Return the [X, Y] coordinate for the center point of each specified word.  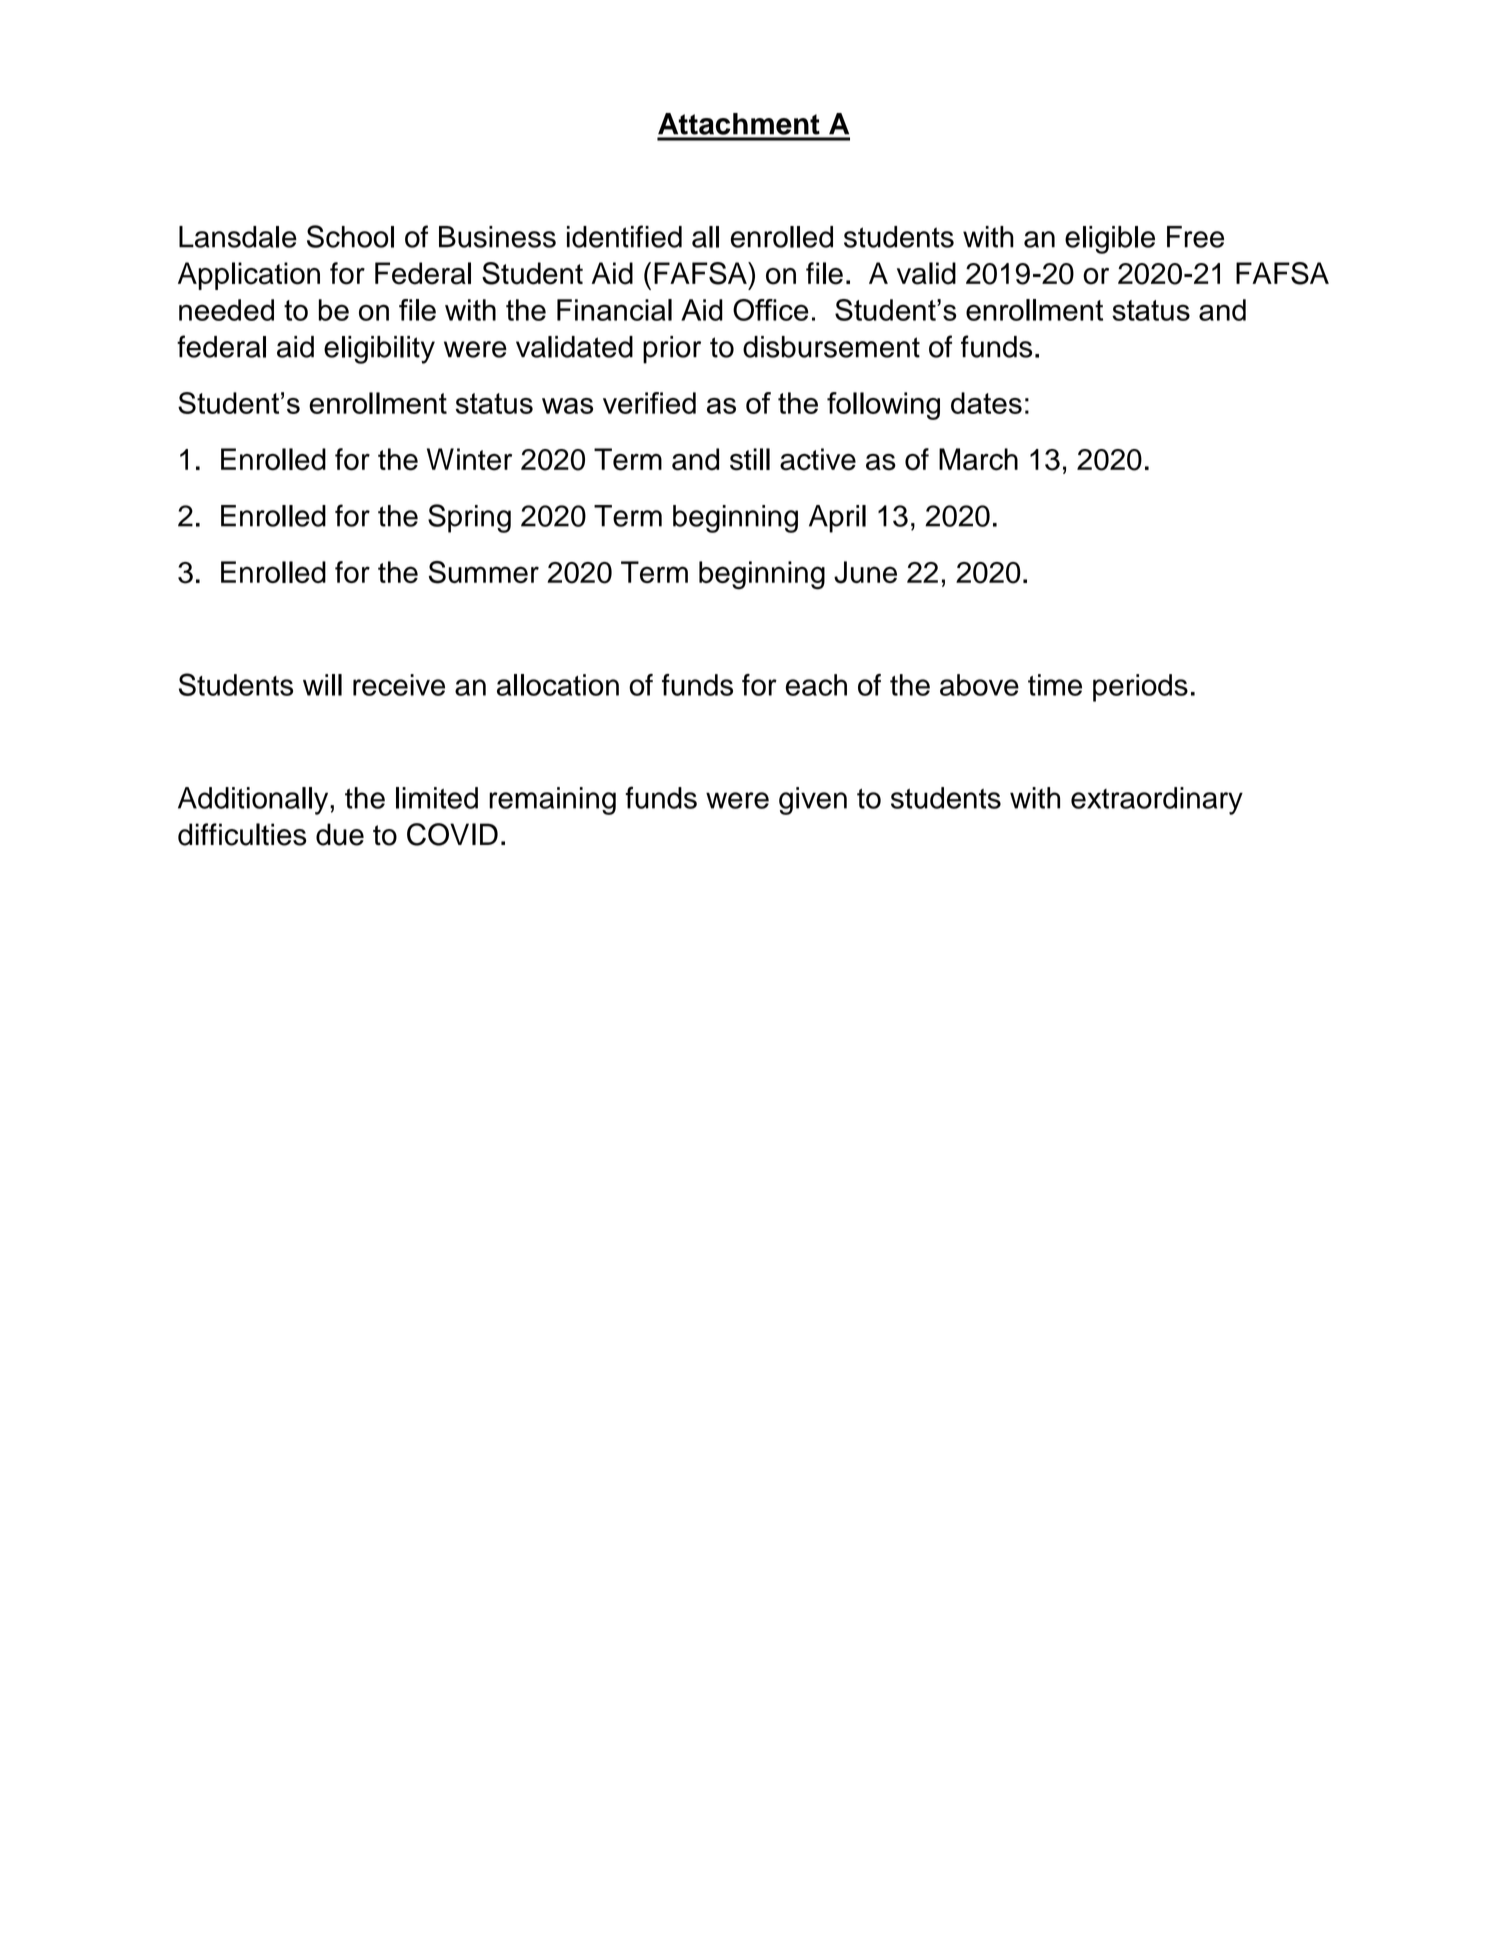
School [350, 236]
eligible [1110, 240]
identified [624, 236]
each [816, 685]
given [813, 801]
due [340, 834]
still [750, 459]
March [978, 459]
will [322, 685]
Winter [469, 459]
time [1055, 685]
